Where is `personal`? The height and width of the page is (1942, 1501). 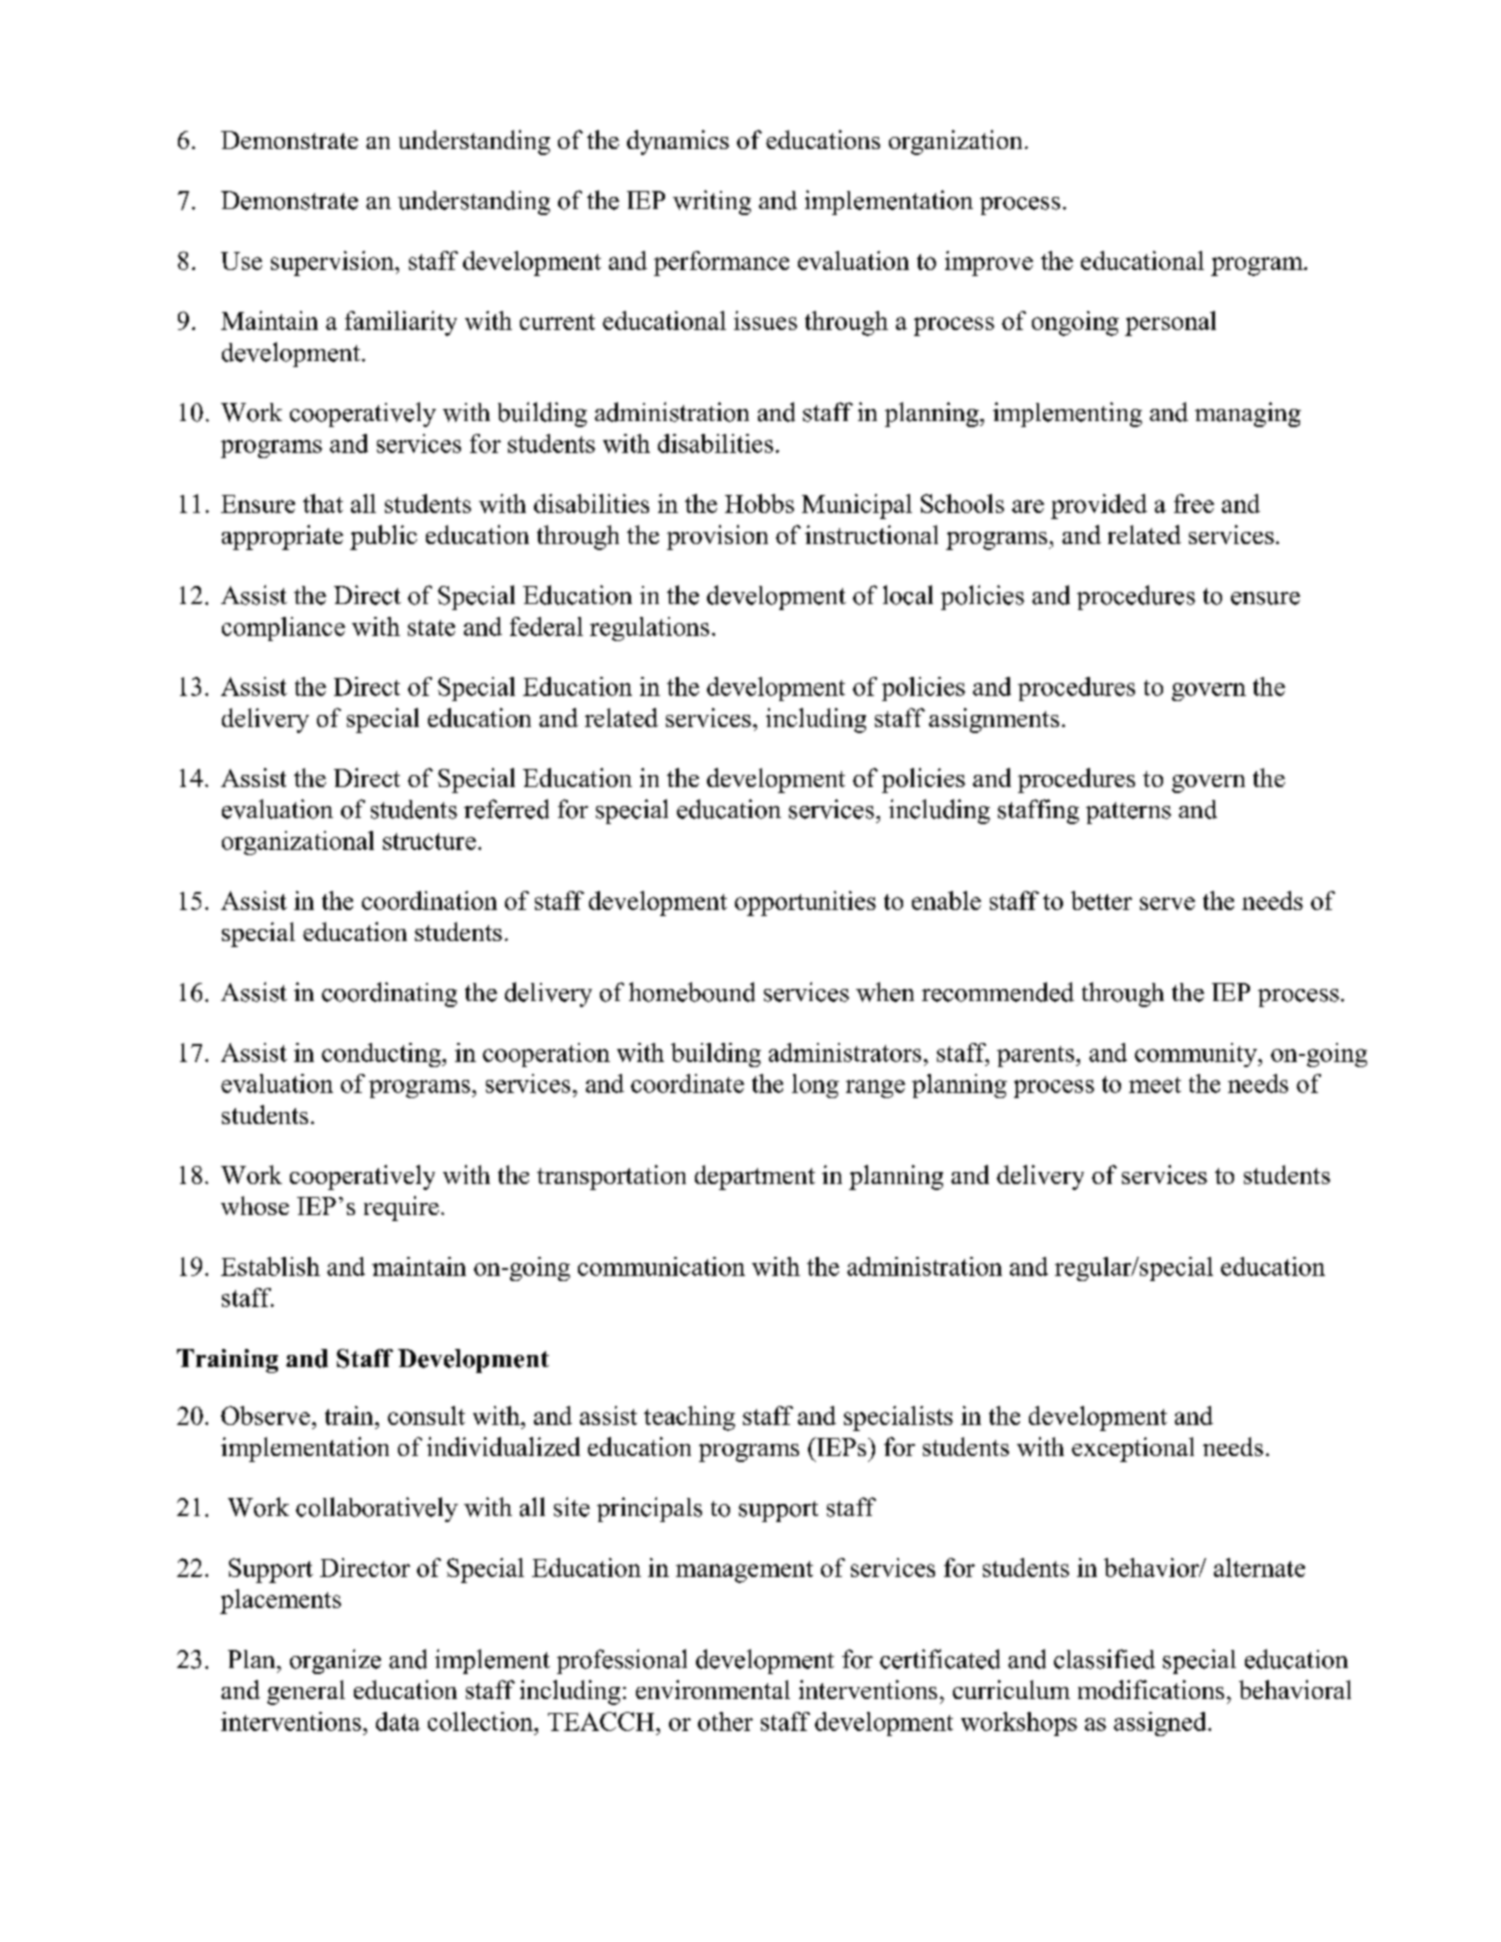
personal is located at coordinates (1170, 323).
